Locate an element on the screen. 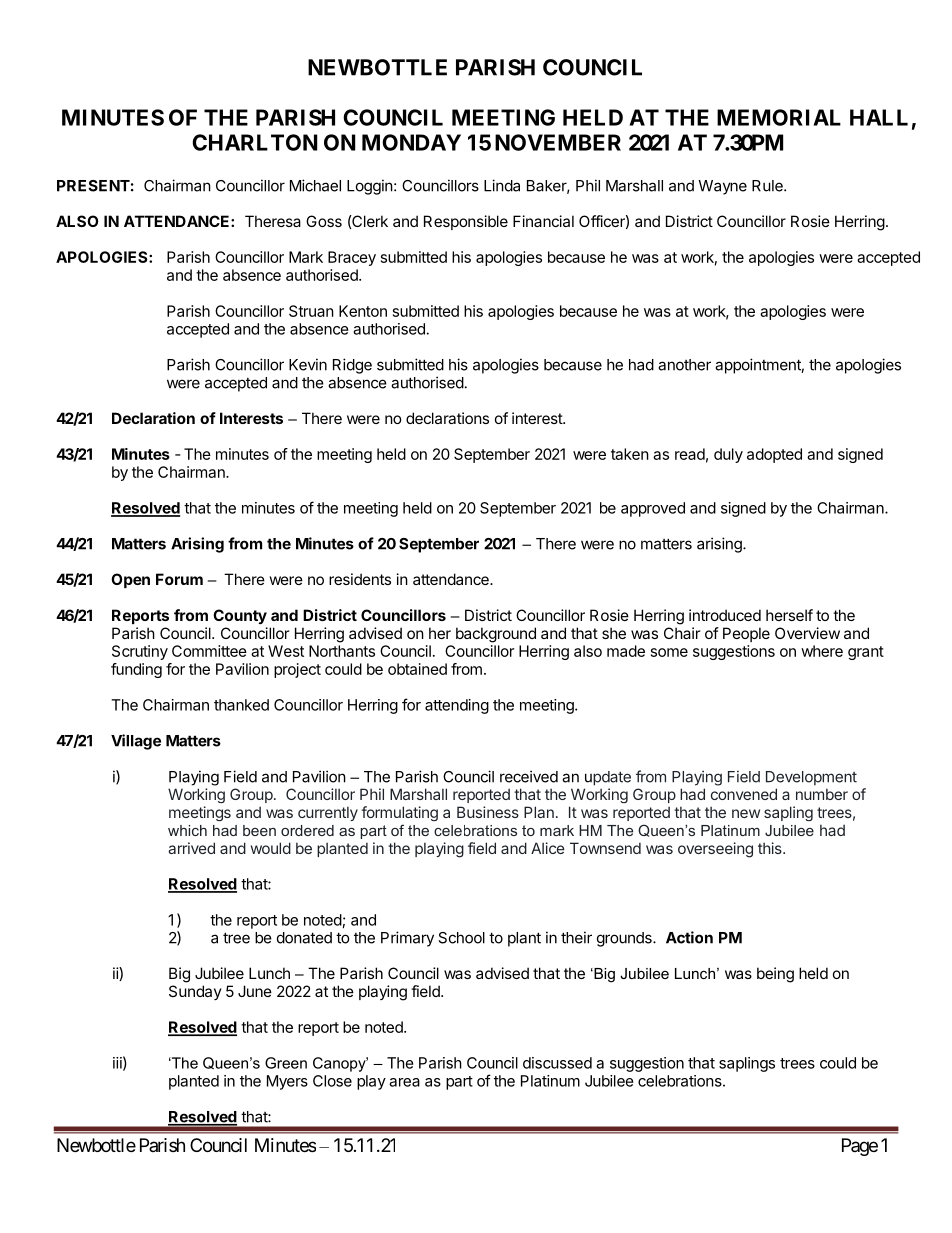 The image size is (952, 1233). being is located at coordinates (775, 975).
